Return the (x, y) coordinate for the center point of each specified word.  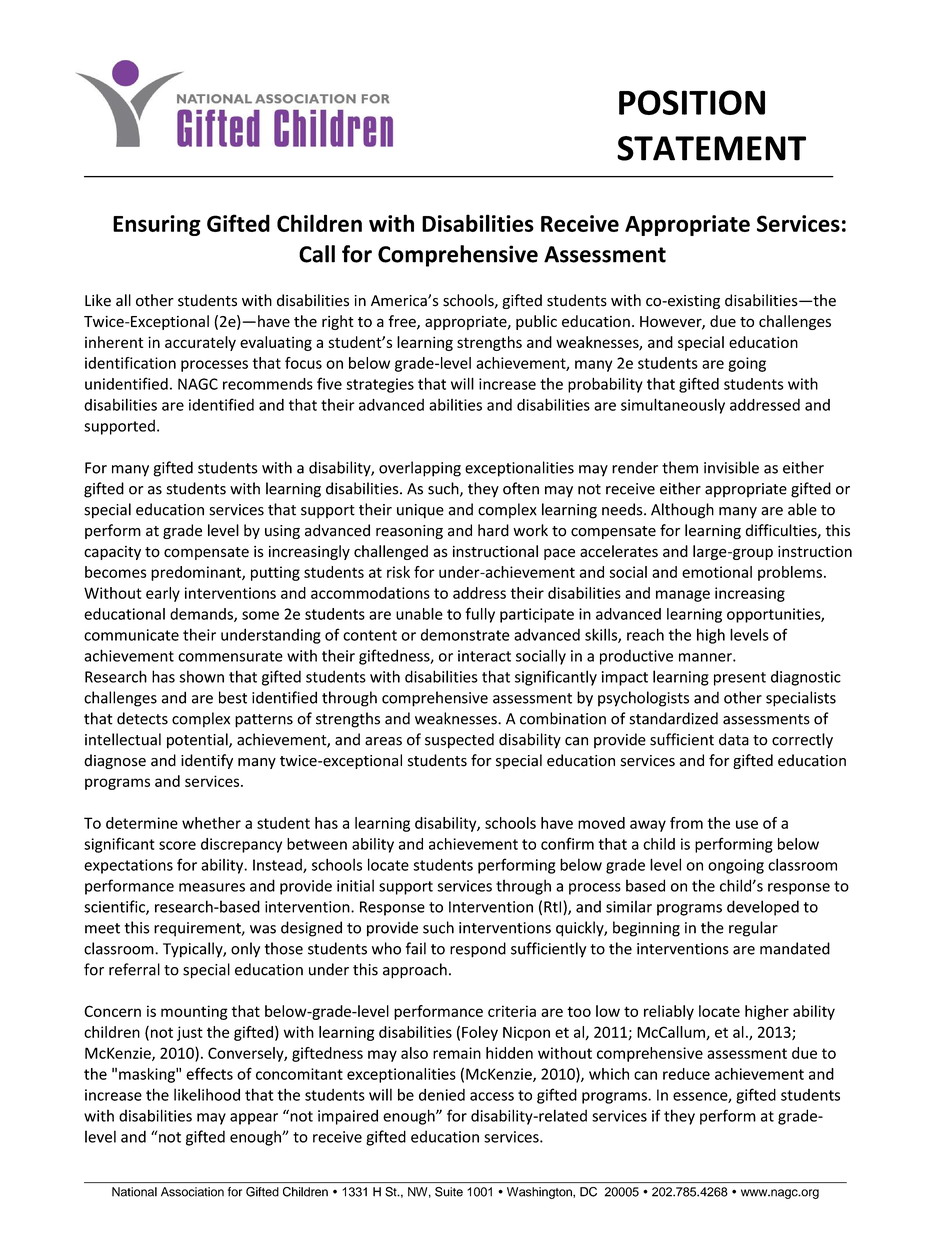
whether (211, 823)
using (282, 532)
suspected (459, 741)
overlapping (420, 469)
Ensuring (157, 225)
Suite (449, 1192)
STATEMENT (711, 148)
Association (192, 1192)
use (747, 824)
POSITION (692, 102)
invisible (731, 467)
